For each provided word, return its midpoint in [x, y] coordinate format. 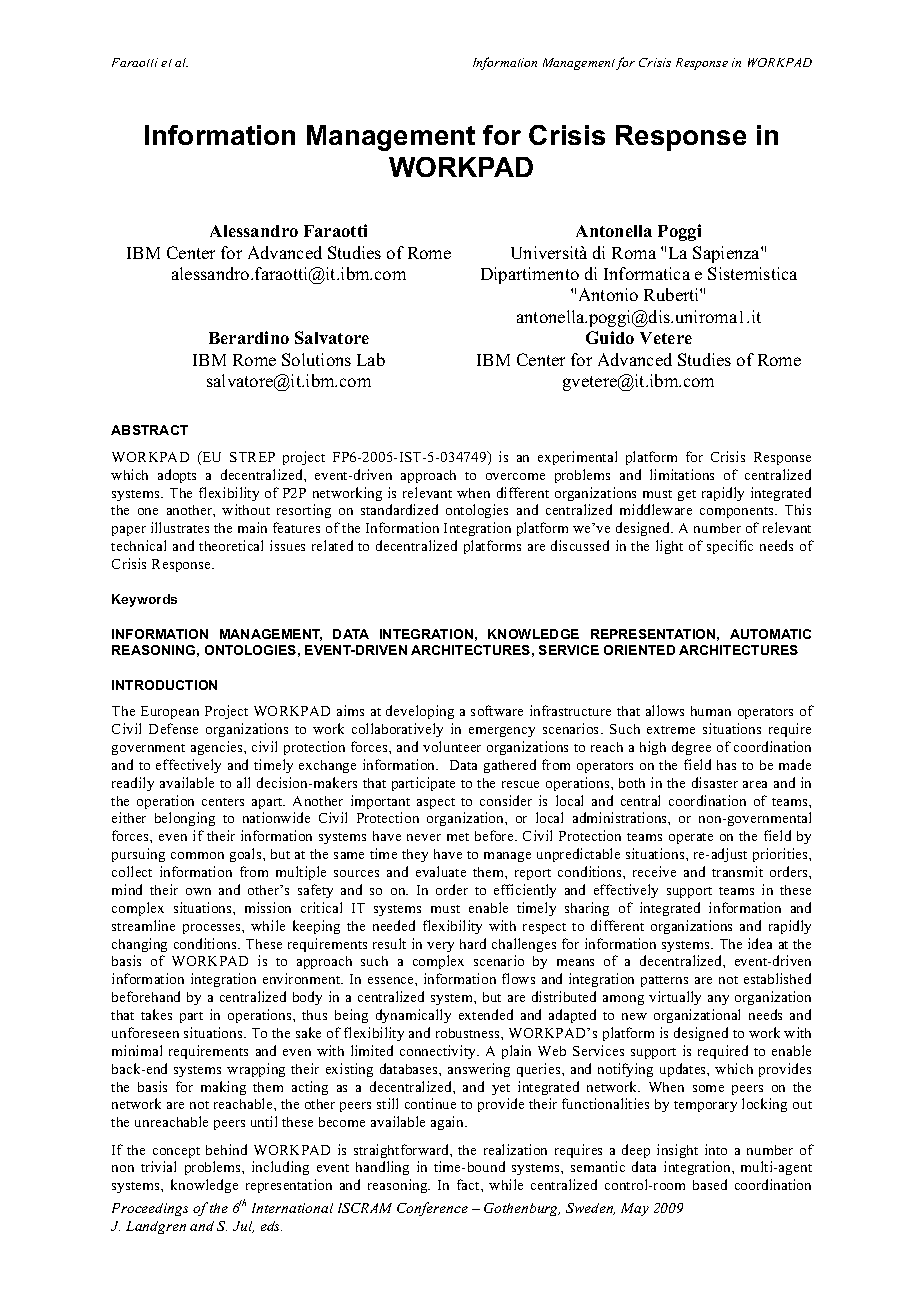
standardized [399, 509]
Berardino [249, 337]
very [440, 947]
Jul [243, 1227]
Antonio [608, 294]
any [718, 1000]
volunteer [452, 746]
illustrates [180, 527]
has [726, 765]
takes [156, 1014]
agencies [218, 748]
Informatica [647, 273]
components [738, 512]
